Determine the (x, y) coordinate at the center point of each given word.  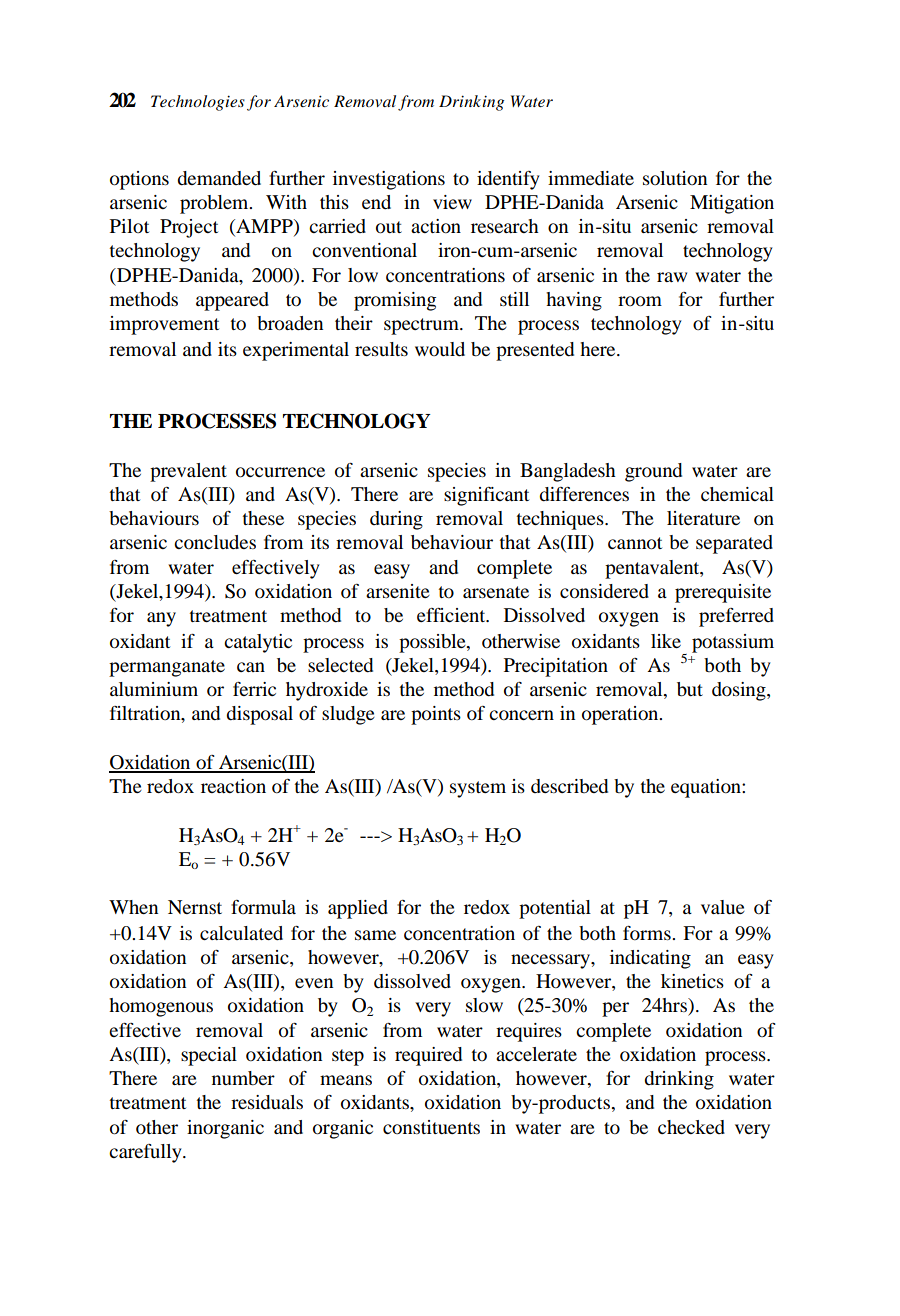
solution (675, 178)
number (243, 1078)
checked (691, 1127)
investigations (389, 180)
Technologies (198, 103)
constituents (431, 1127)
